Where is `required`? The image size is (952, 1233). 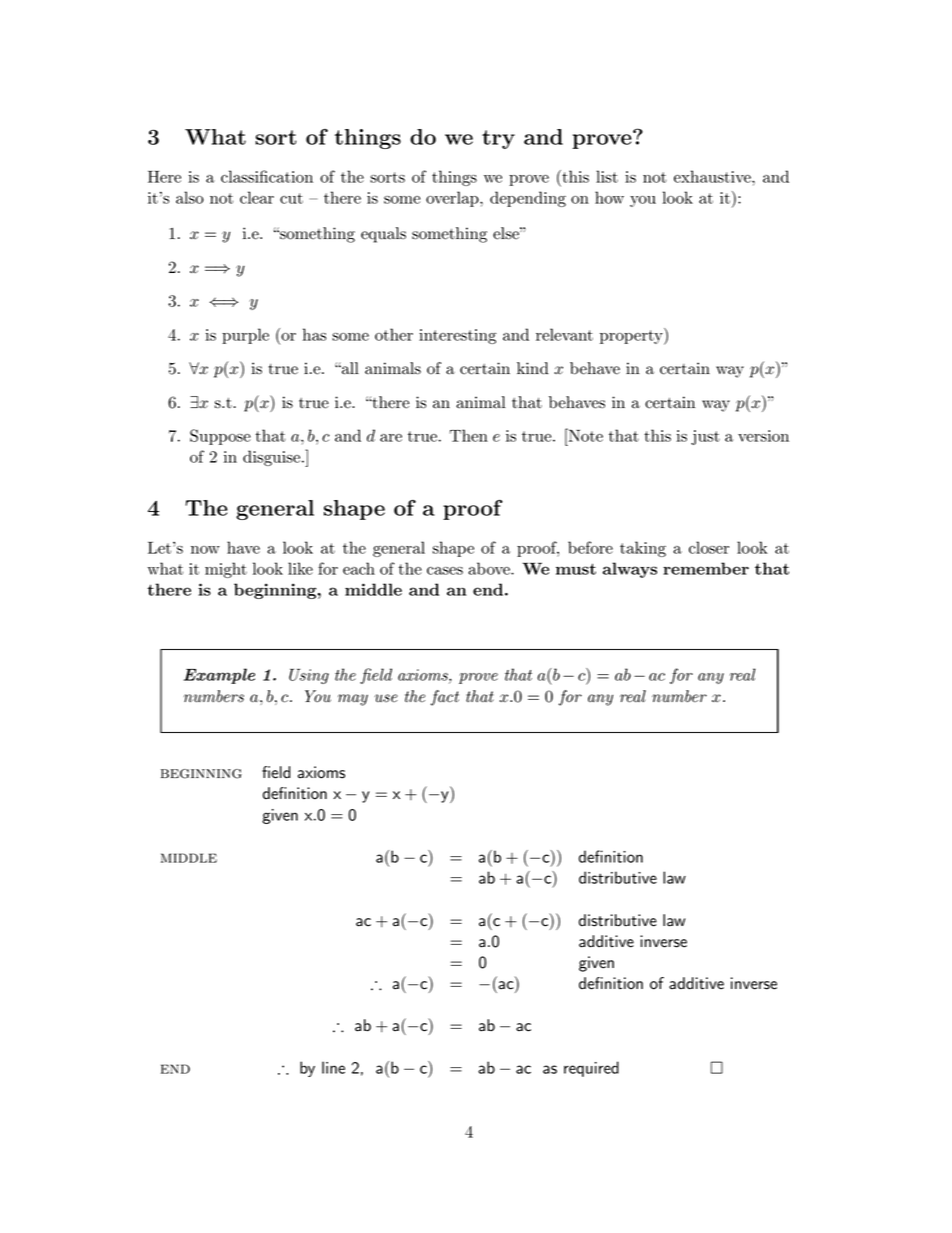
required is located at coordinates (591, 1069).
